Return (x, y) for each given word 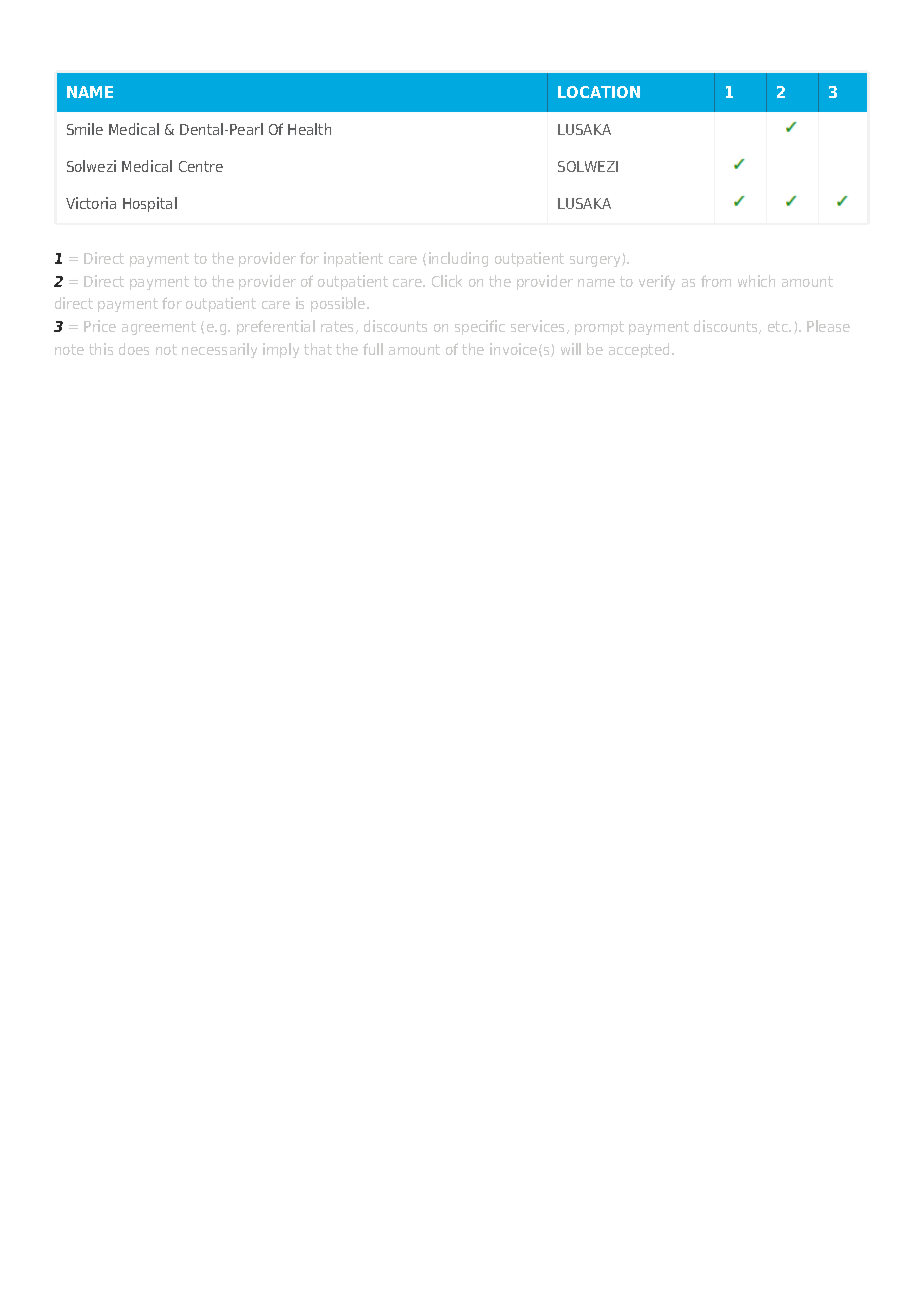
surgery (596, 261)
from (716, 281)
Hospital (150, 204)
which (756, 281)
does (134, 349)
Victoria (91, 203)
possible (339, 304)
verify (657, 282)
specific (480, 327)
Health (309, 129)
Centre (201, 166)
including (458, 259)
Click (447, 281)
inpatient (353, 259)
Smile (85, 129)
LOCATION (599, 92)
